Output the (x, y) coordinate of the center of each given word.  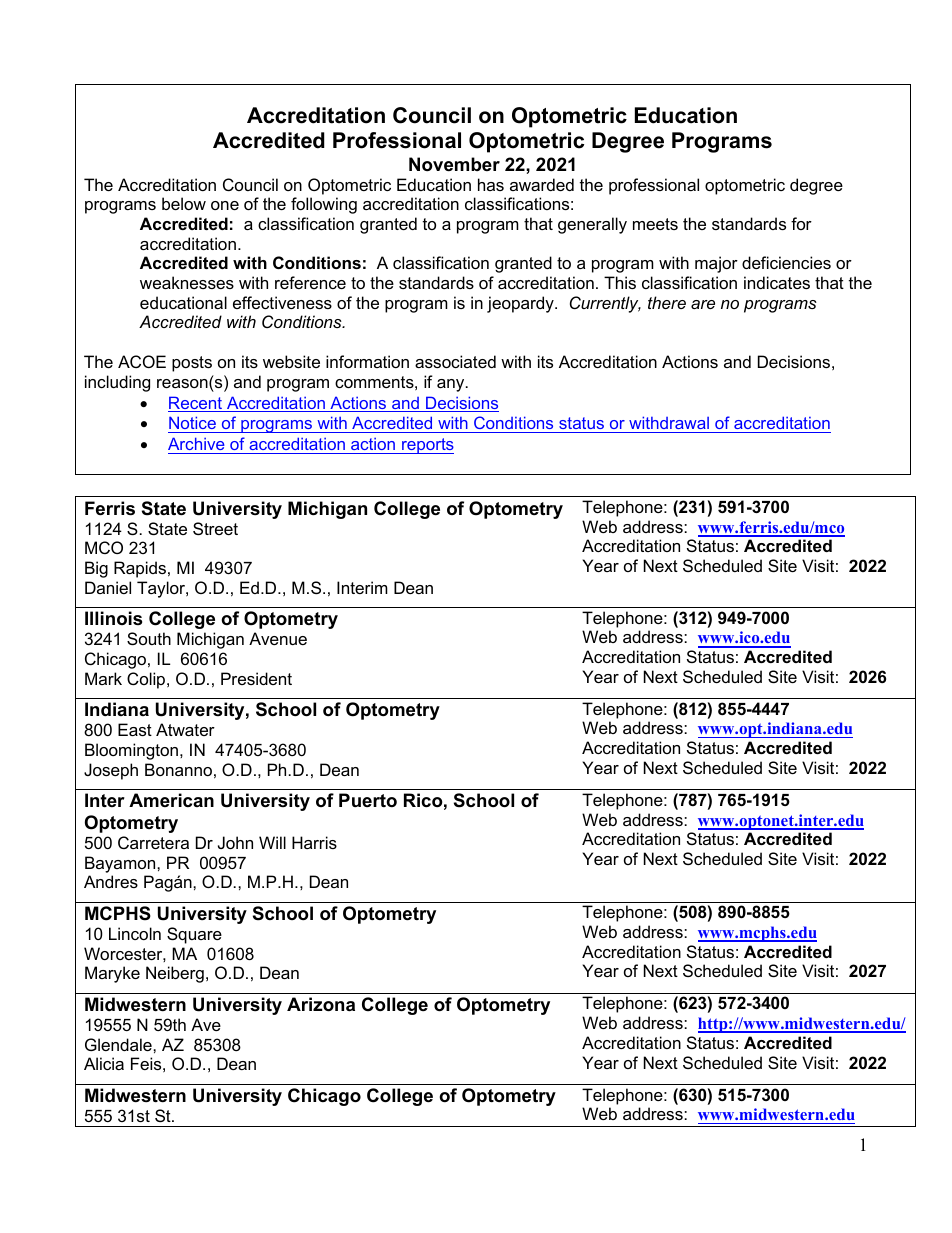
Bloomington (131, 751)
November (454, 164)
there (667, 302)
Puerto (368, 800)
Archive (196, 443)
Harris (314, 842)
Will (272, 842)
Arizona (321, 1004)
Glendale (119, 1044)
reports (427, 446)
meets (655, 224)
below (184, 203)
